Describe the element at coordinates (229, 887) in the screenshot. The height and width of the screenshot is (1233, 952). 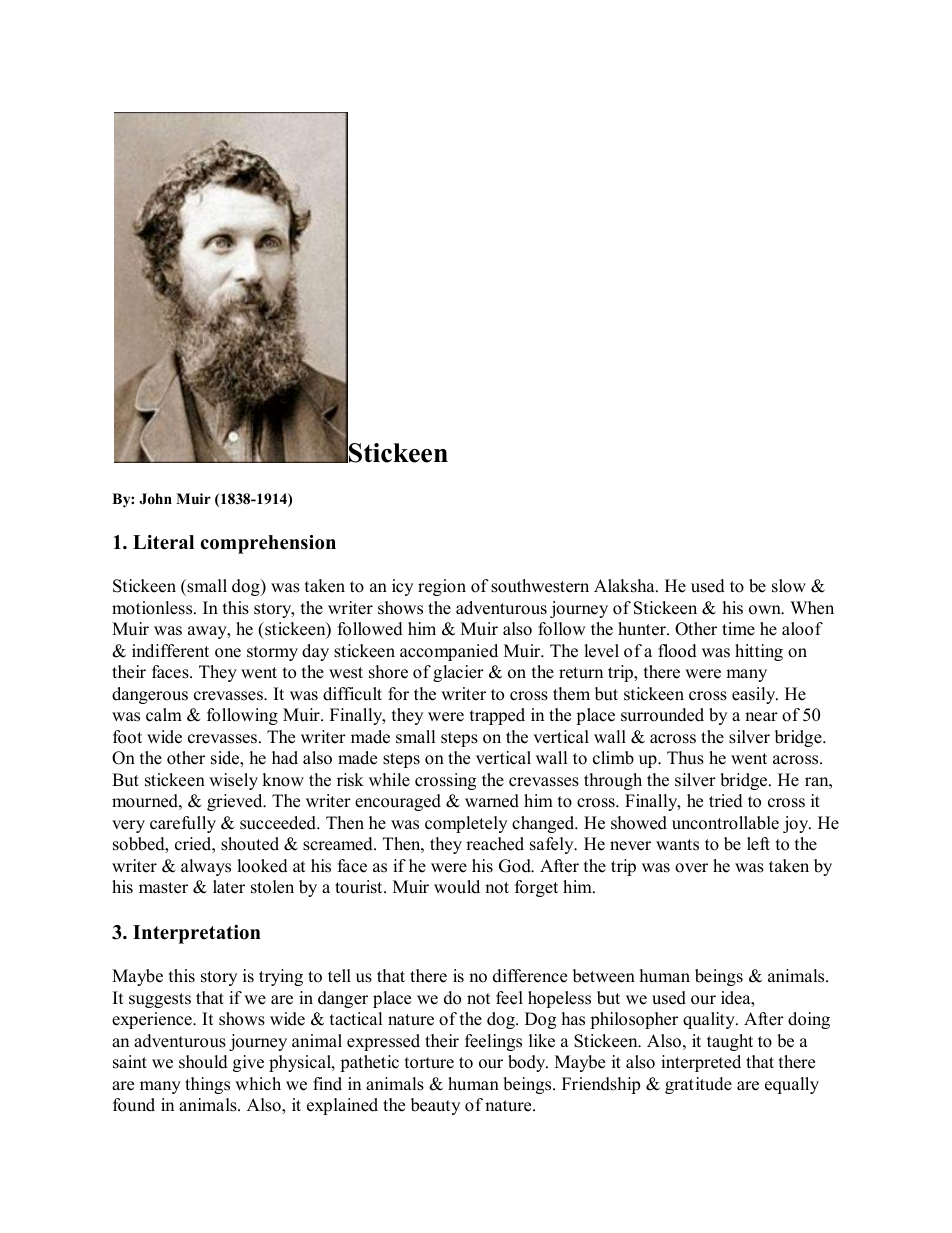
I see `later` at that location.
